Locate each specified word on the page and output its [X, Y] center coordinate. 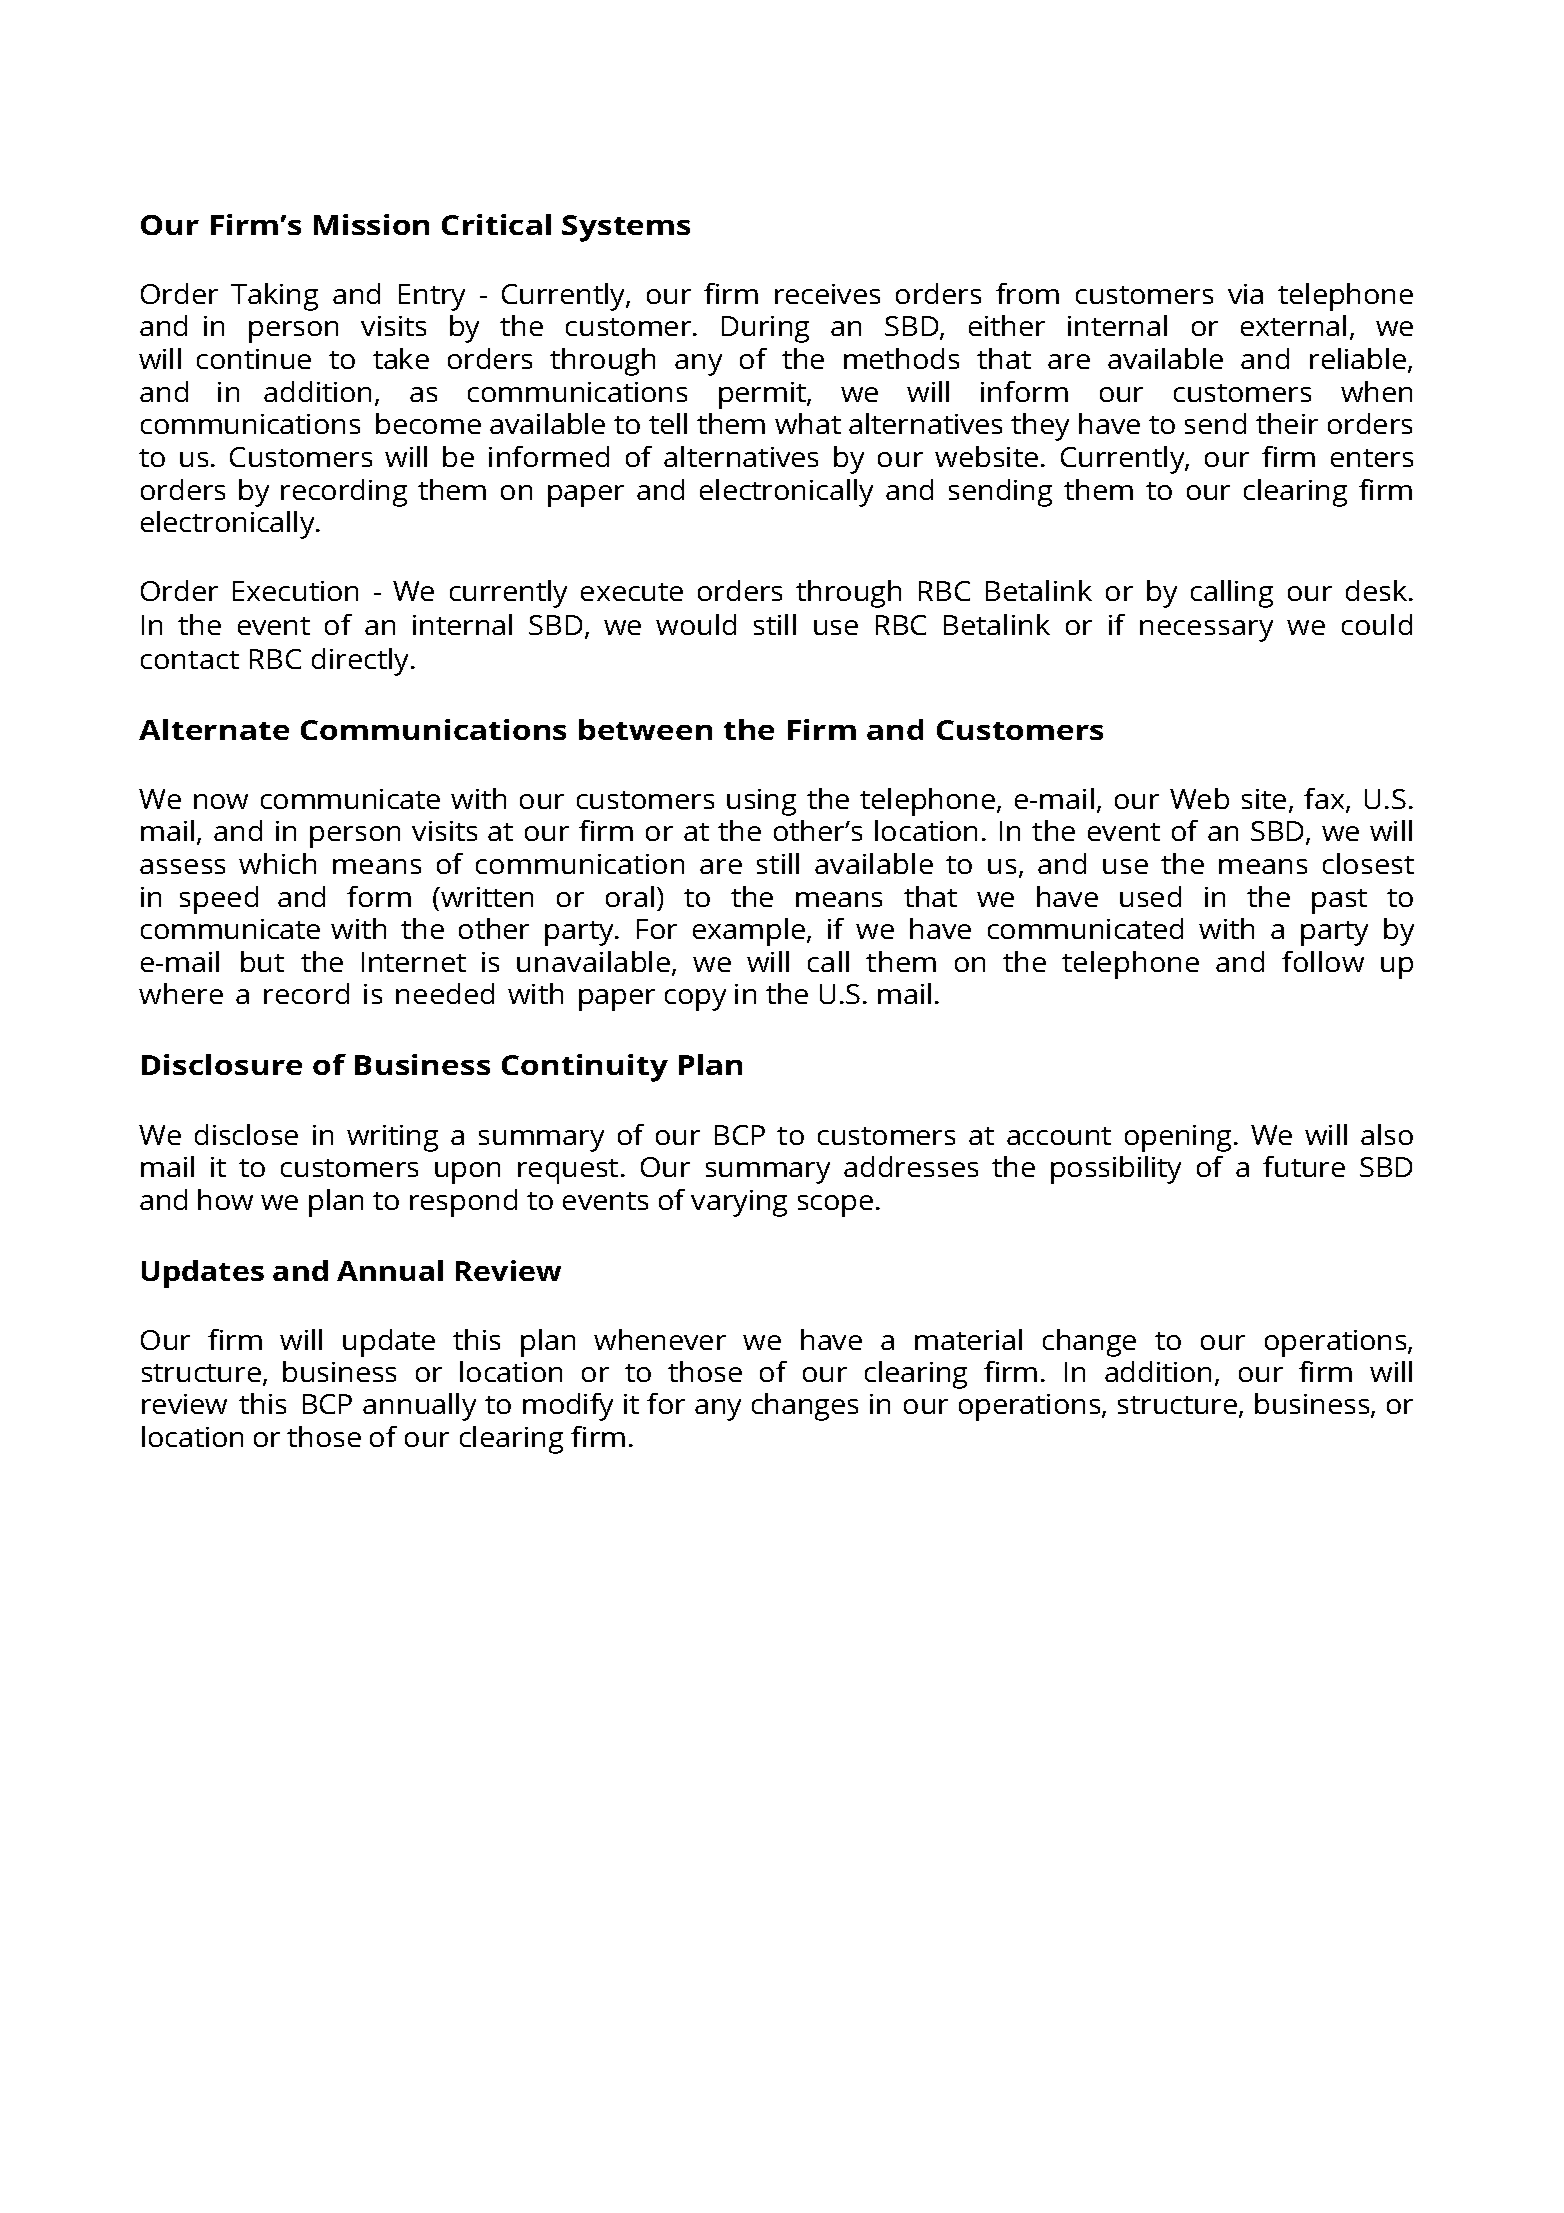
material [968, 1339]
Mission [371, 224]
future [1304, 1166]
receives [827, 294]
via [1245, 294]
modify [568, 1407]
